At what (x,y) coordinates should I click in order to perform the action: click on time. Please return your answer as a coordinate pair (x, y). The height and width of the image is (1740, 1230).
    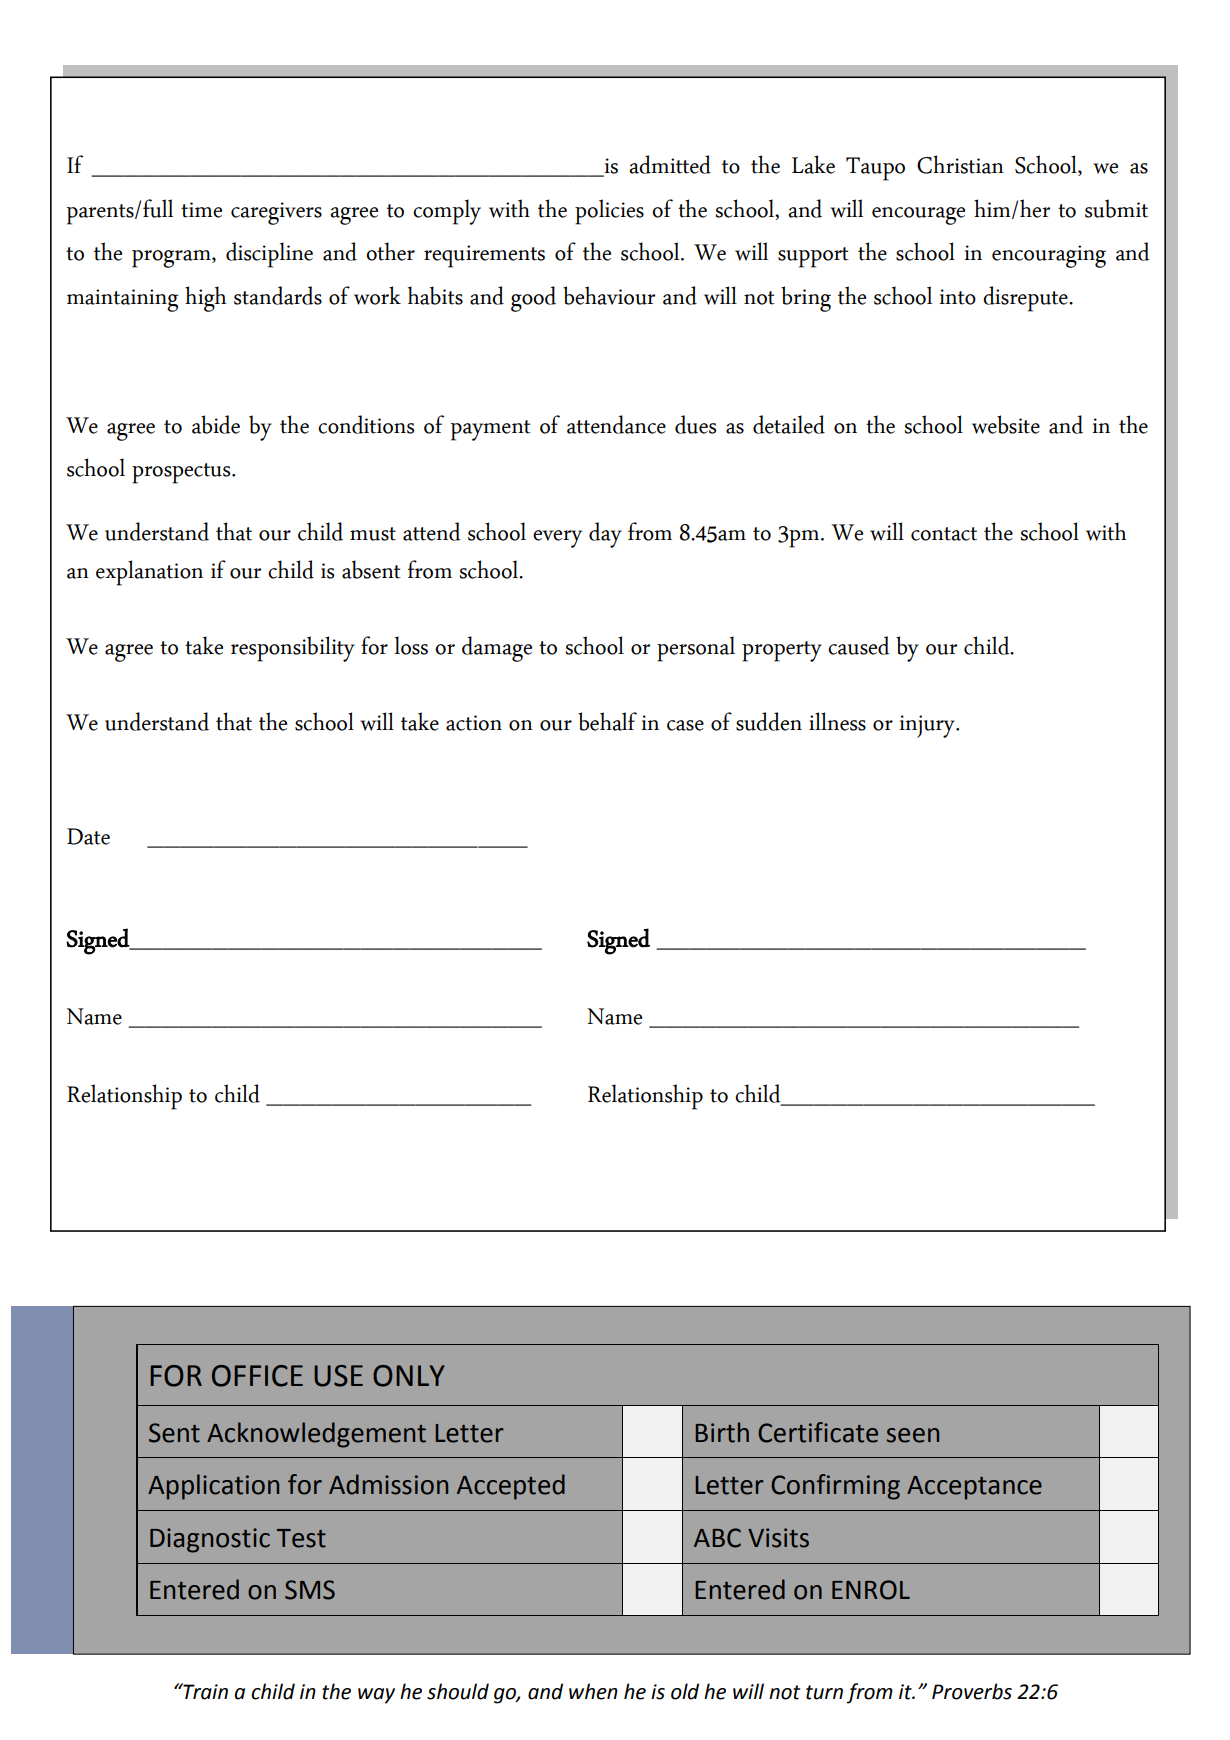
    Looking at the image, I should click on (201, 210).
